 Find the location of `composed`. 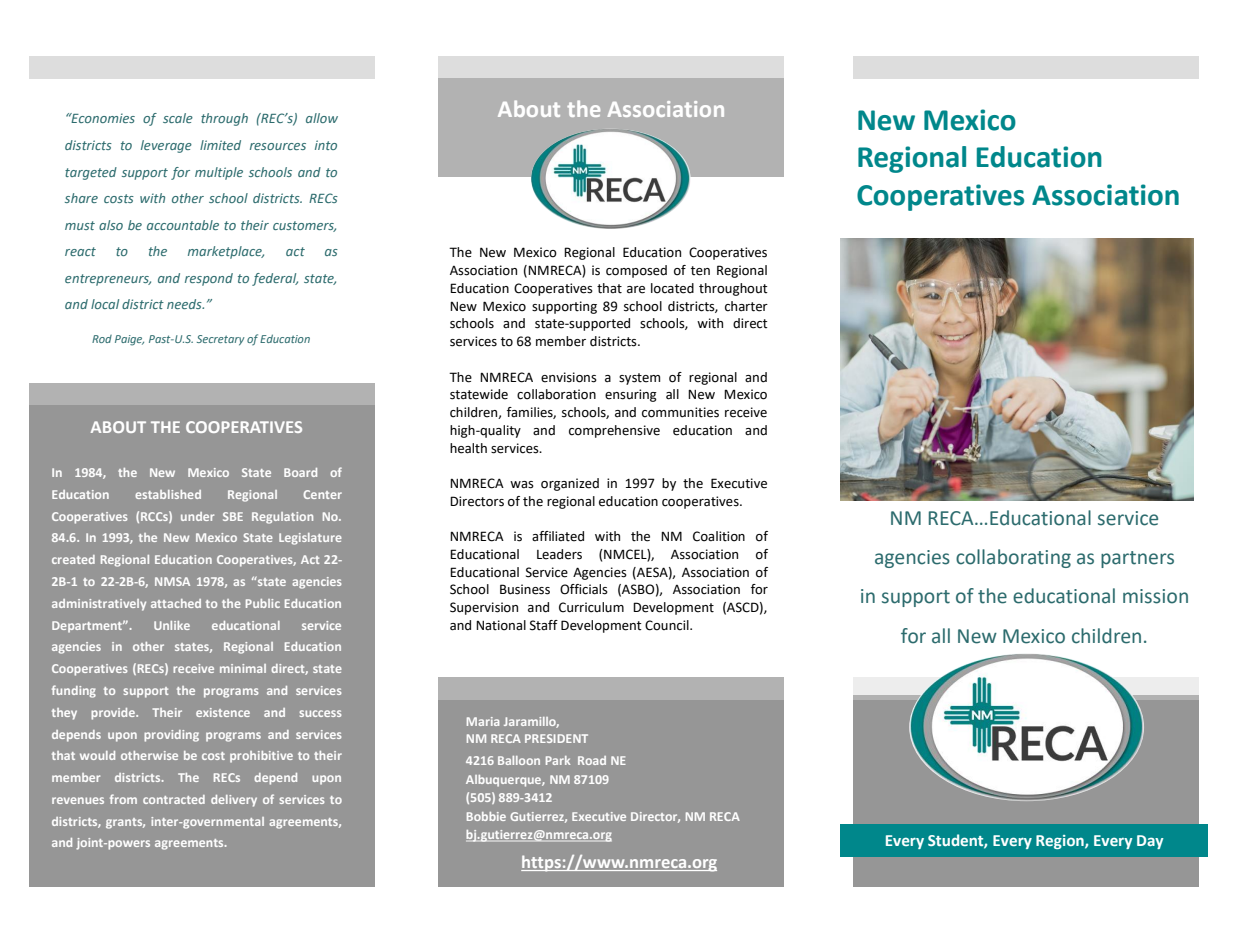

composed is located at coordinates (636, 271).
